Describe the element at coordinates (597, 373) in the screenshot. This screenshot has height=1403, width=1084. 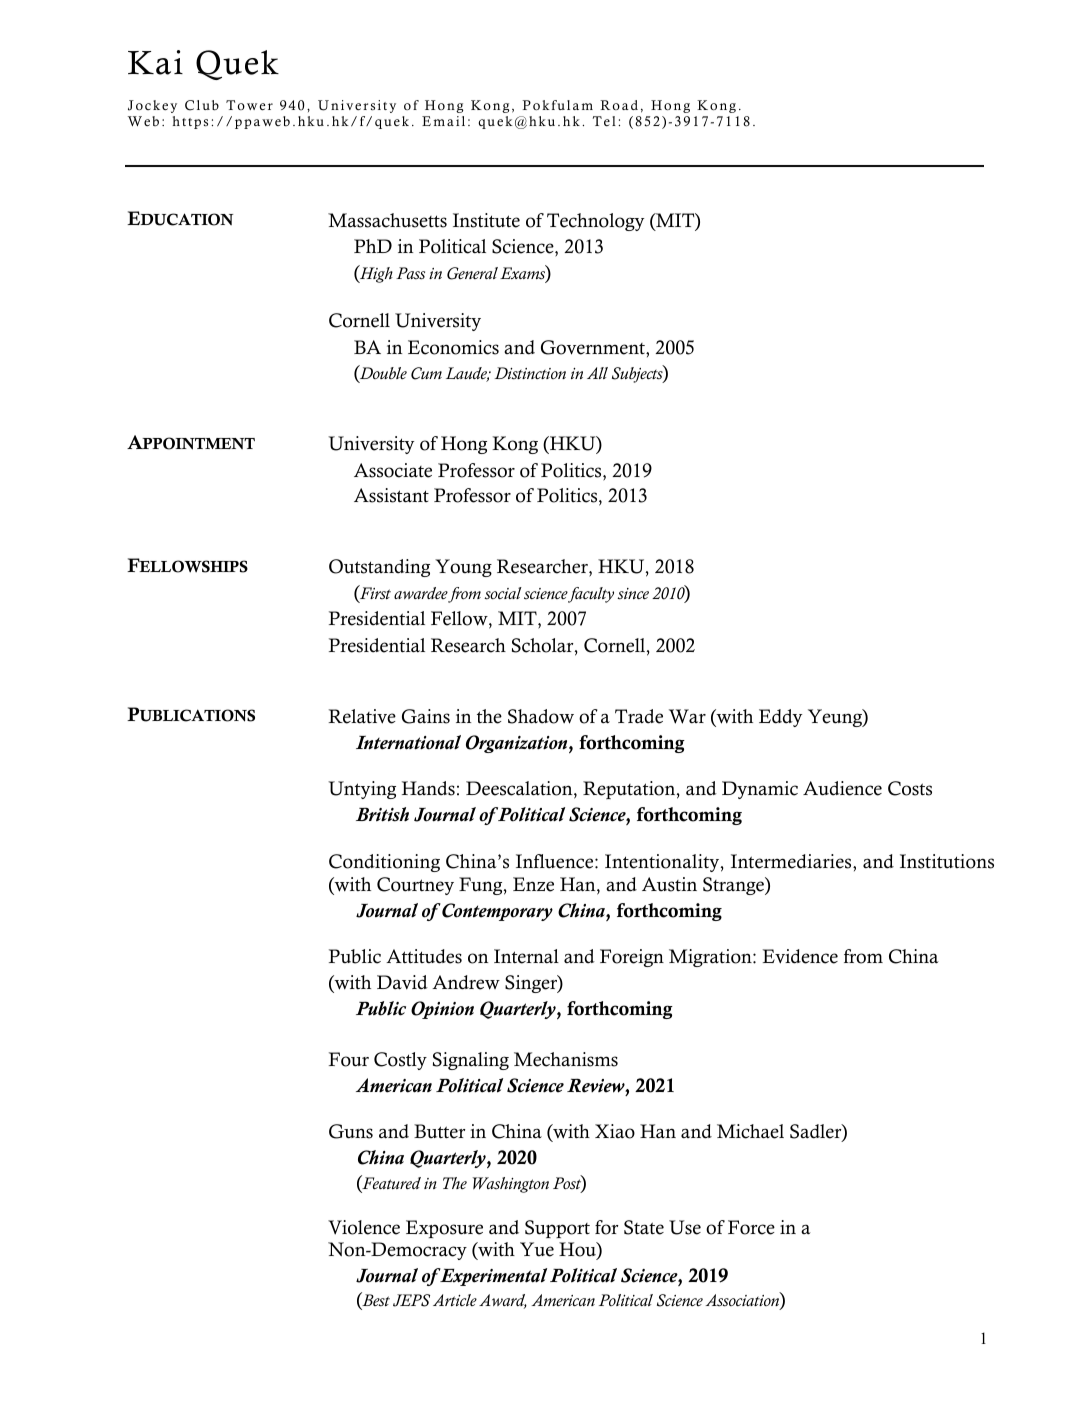
I see `All` at that location.
